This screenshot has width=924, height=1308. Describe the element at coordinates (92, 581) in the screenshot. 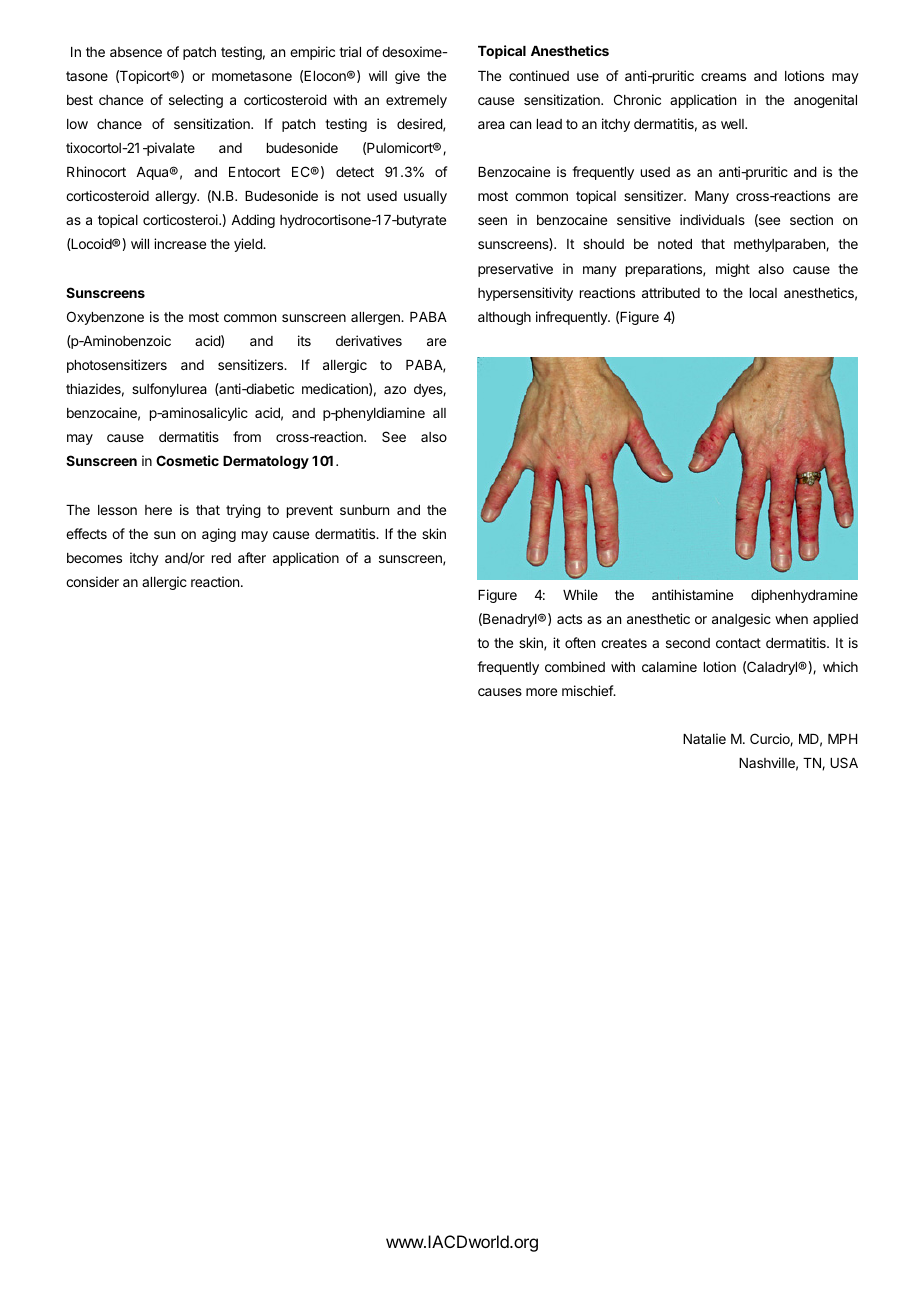

I see `consider` at that location.
